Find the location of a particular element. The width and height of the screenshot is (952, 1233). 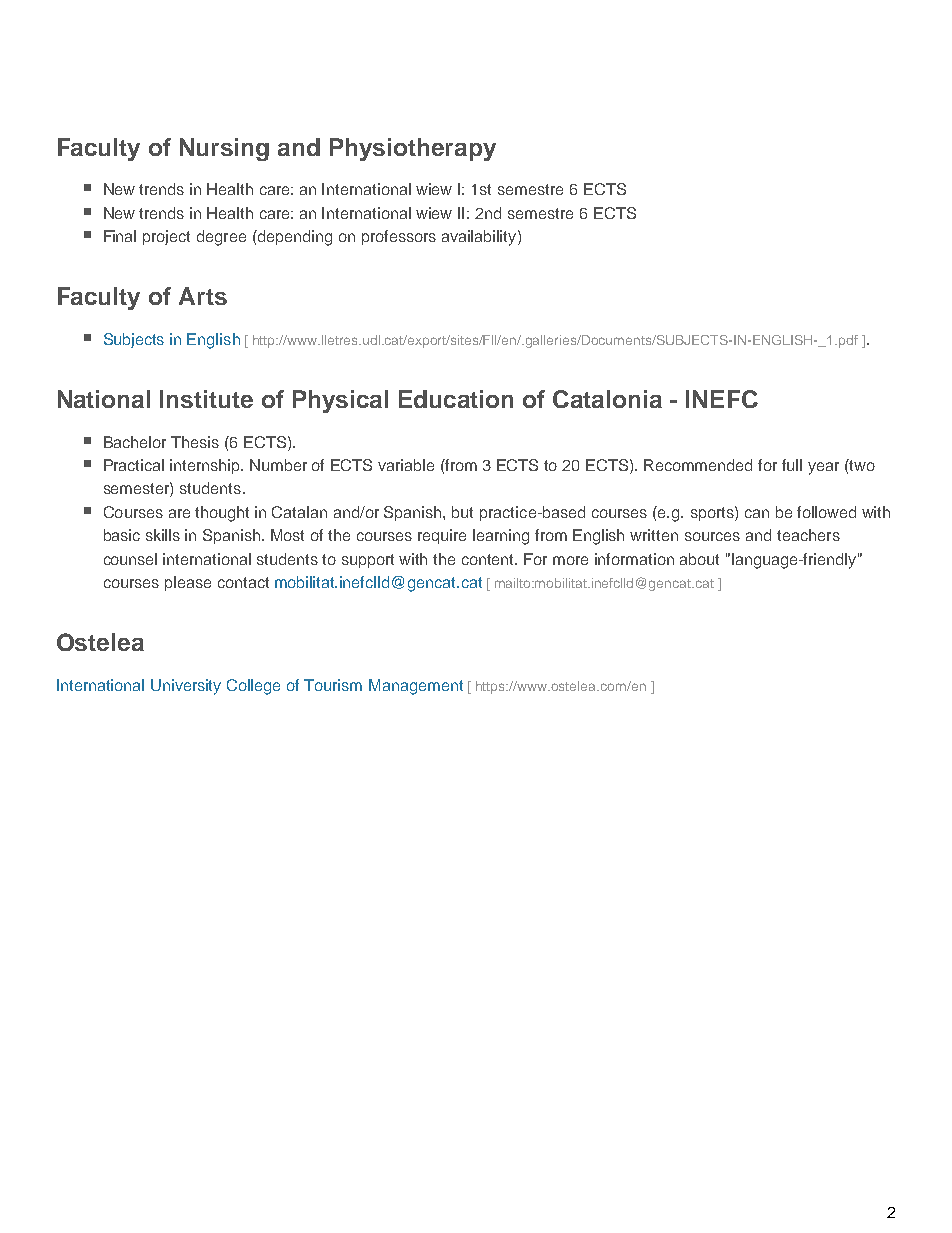

Education is located at coordinates (456, 399).
